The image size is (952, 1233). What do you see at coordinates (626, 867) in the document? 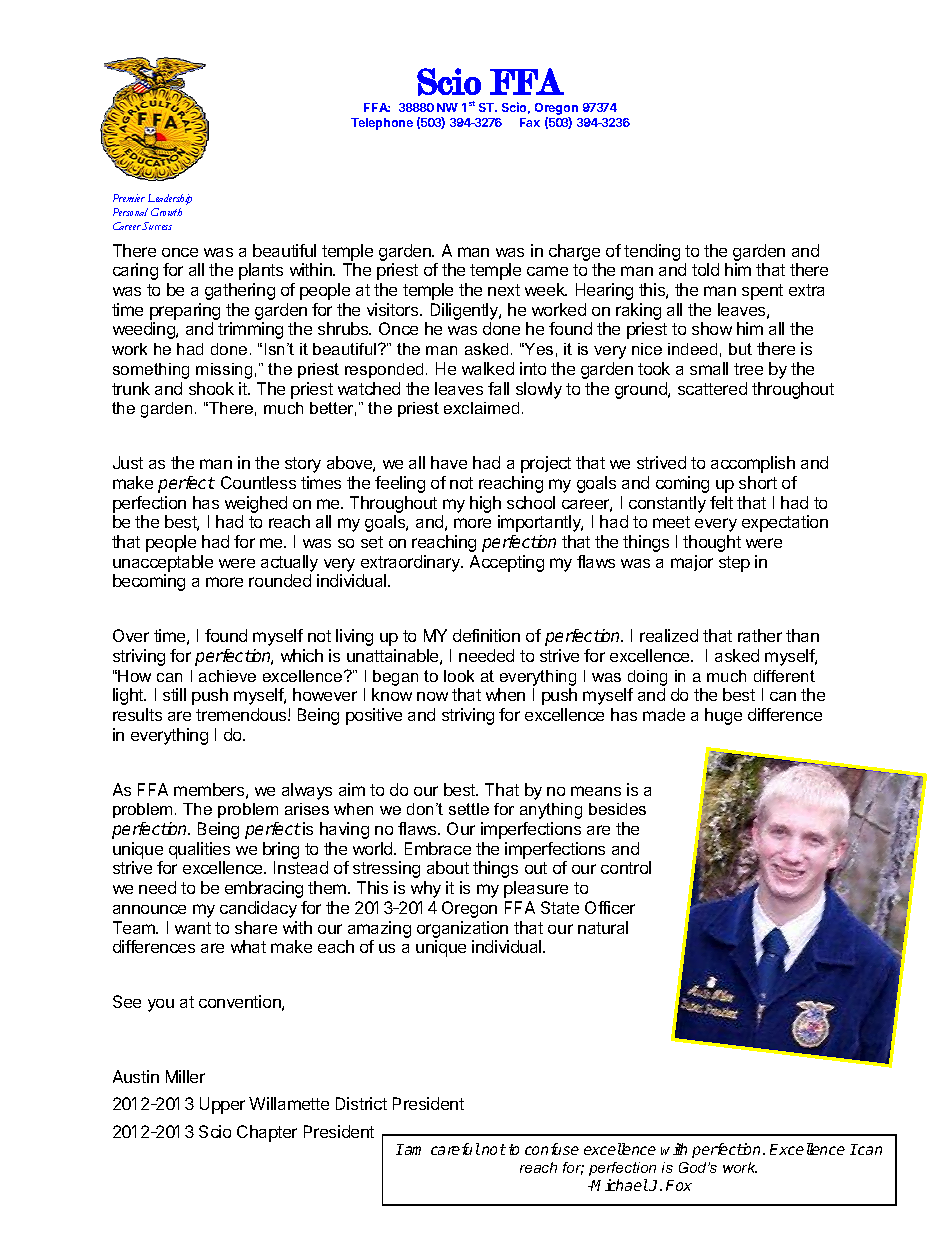
I see `control` at bounding box center [626, 867].
